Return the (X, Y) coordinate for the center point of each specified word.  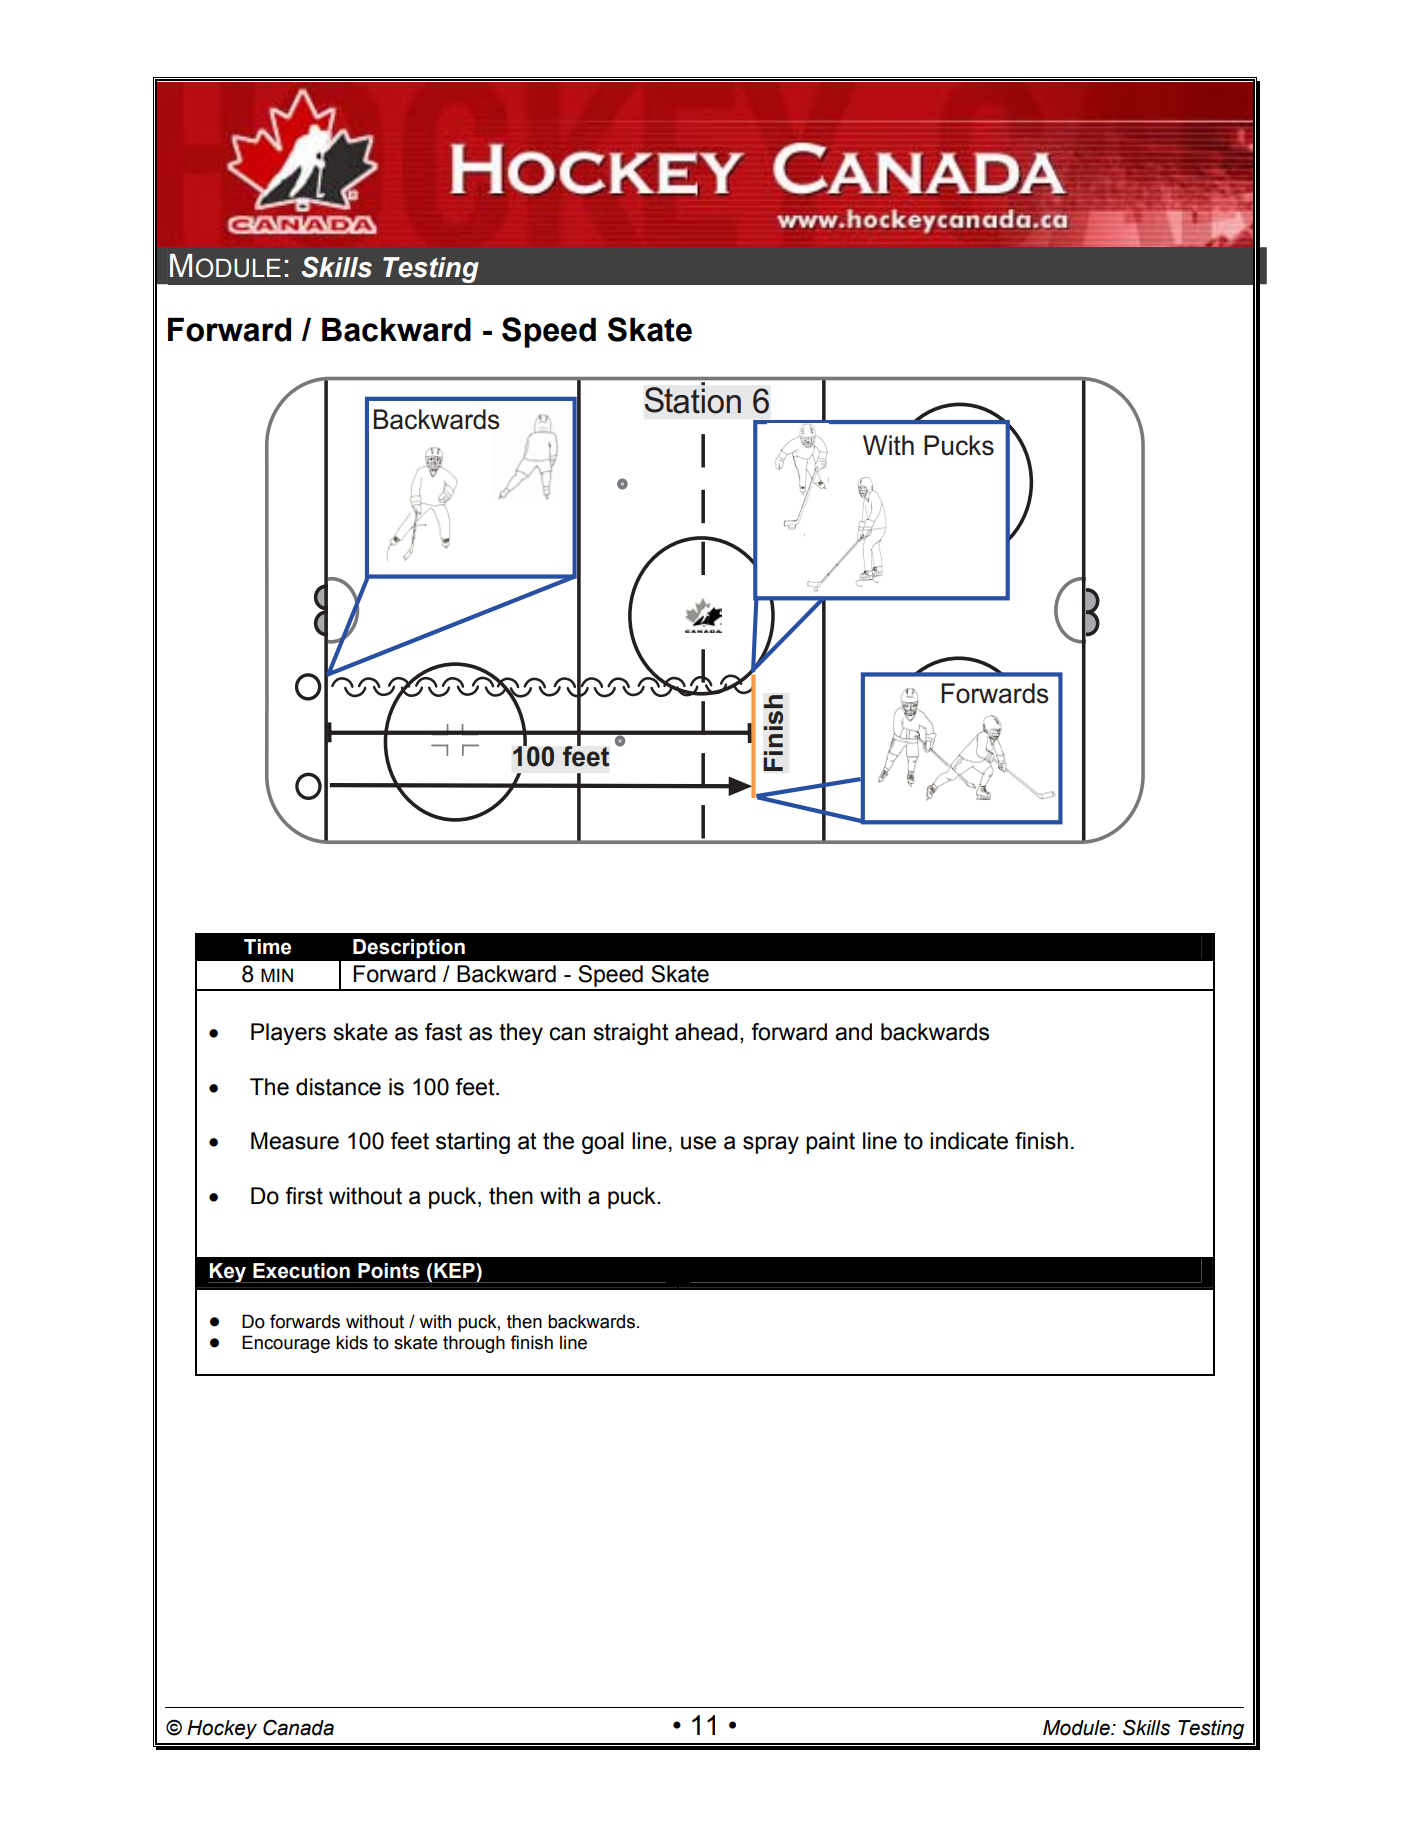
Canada (298, 1727)
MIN (277, 975)
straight (631, 1034)
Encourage (286, 1344)
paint (830, 1143)
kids (352, 1342)
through (474, 1344)
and (853, 1032)
